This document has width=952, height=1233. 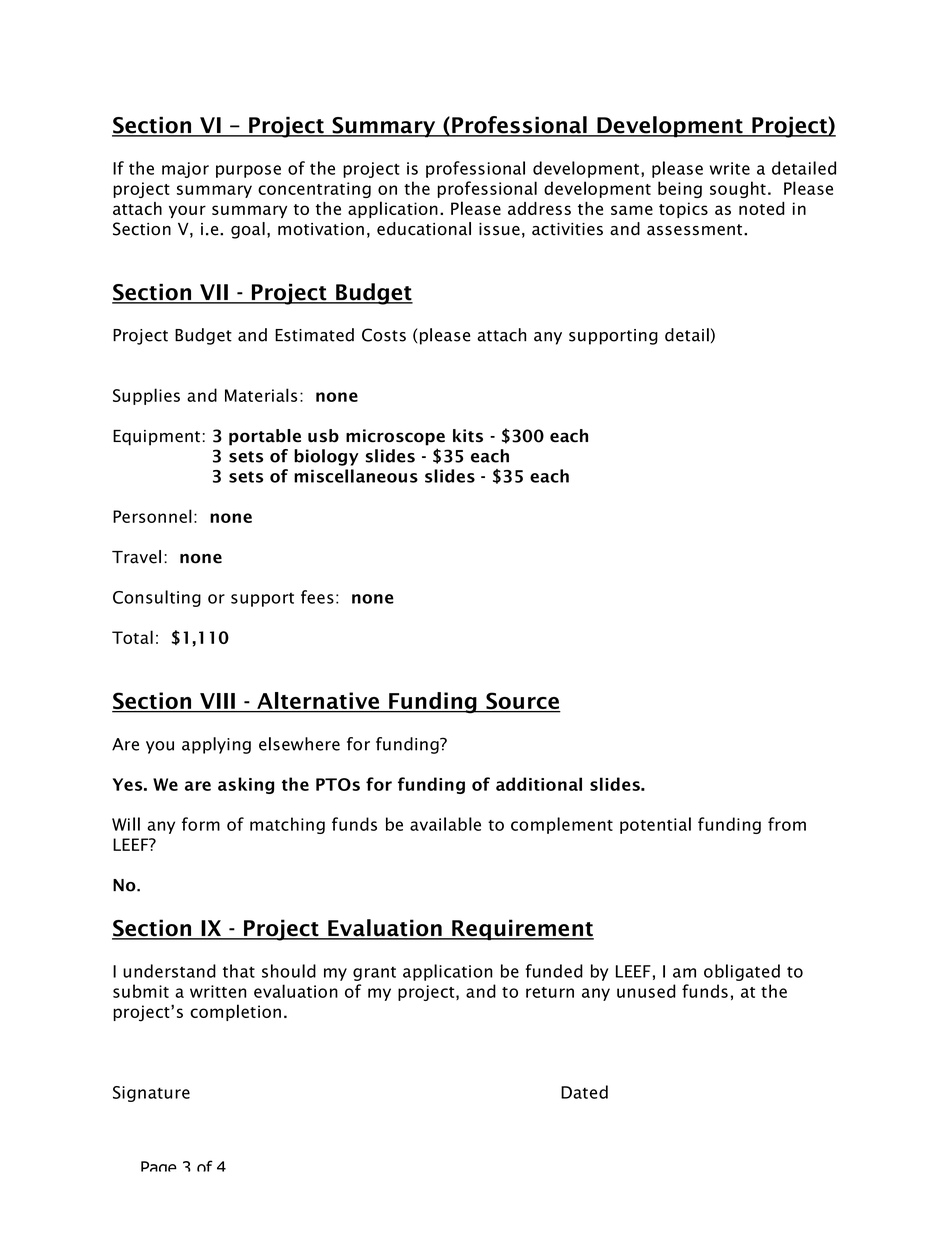 What do you see at coordinates (152, 516) in the document?
I see `Personnel` at bounding box center [152, 516].
